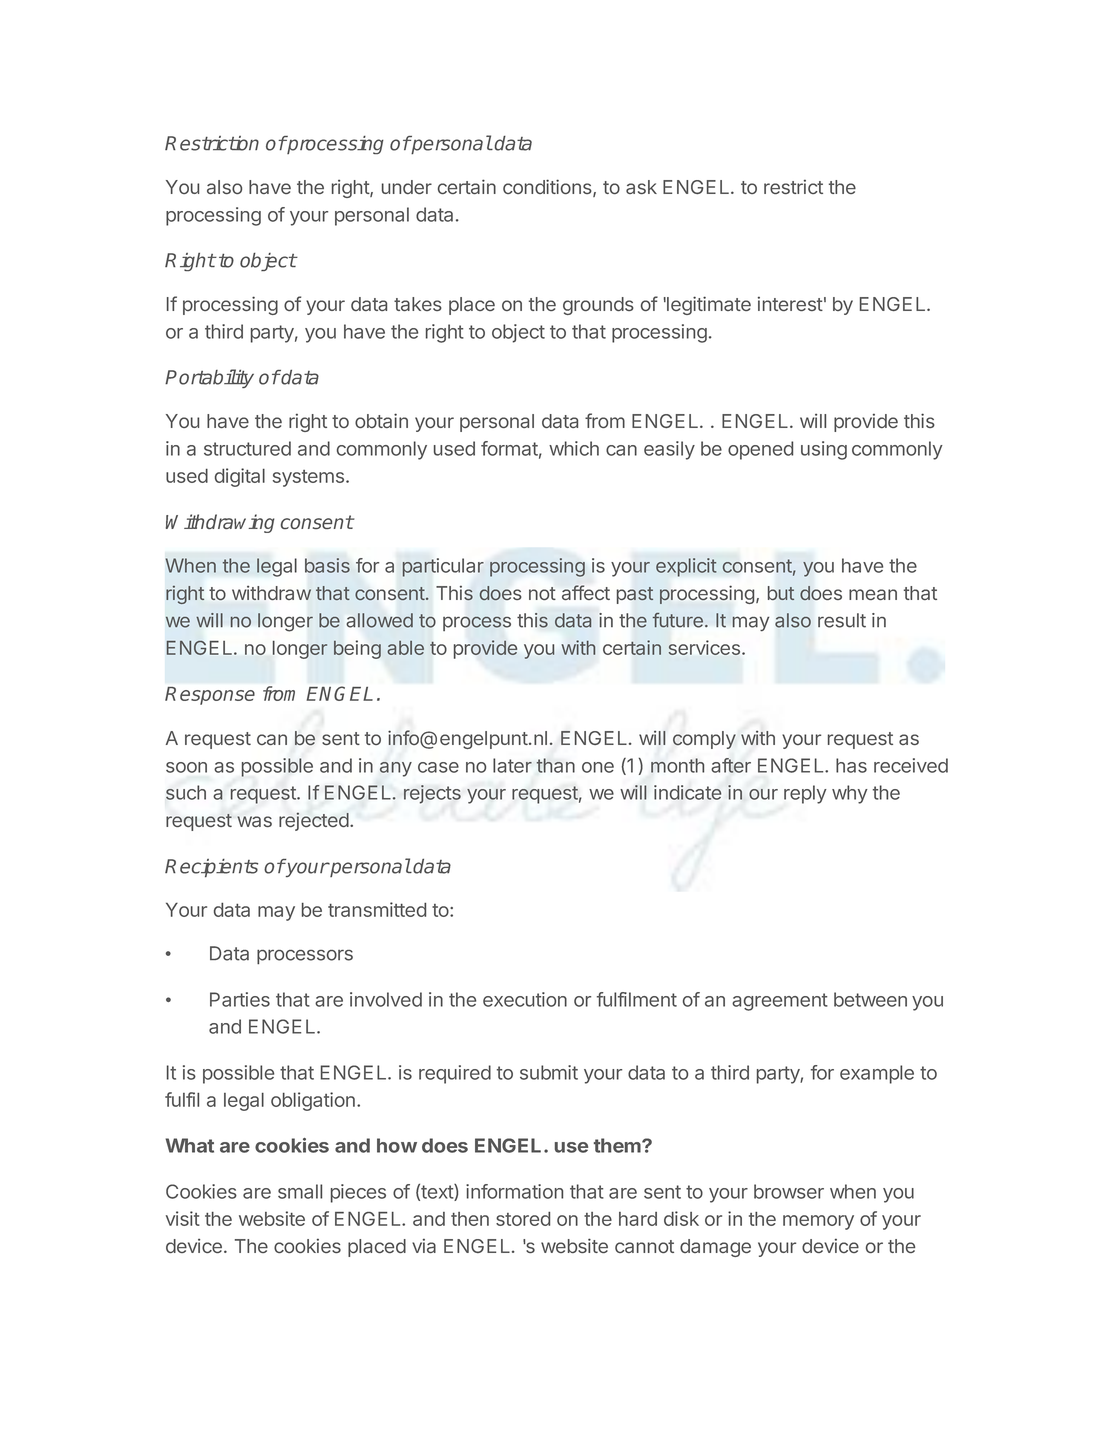 The width and height of the document is (1110, 1436). Describe the element at coordinates (805, 794) in the document. I see `reply` at that location.
